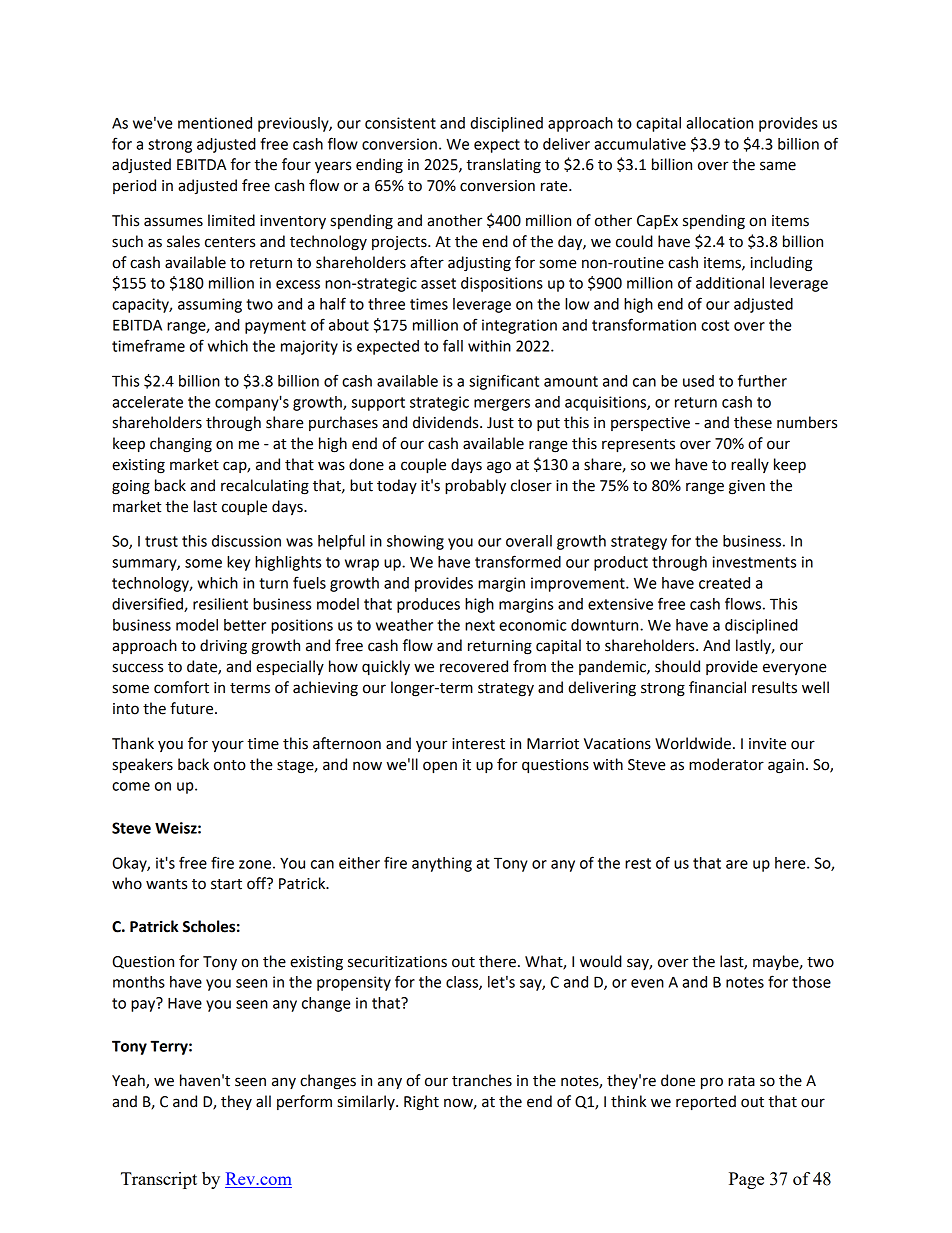 The height and width of the screenshot is (1233, 952). Describe the element at coordinates (719, 123) in the screenshot. I see `allocation` at that location.
